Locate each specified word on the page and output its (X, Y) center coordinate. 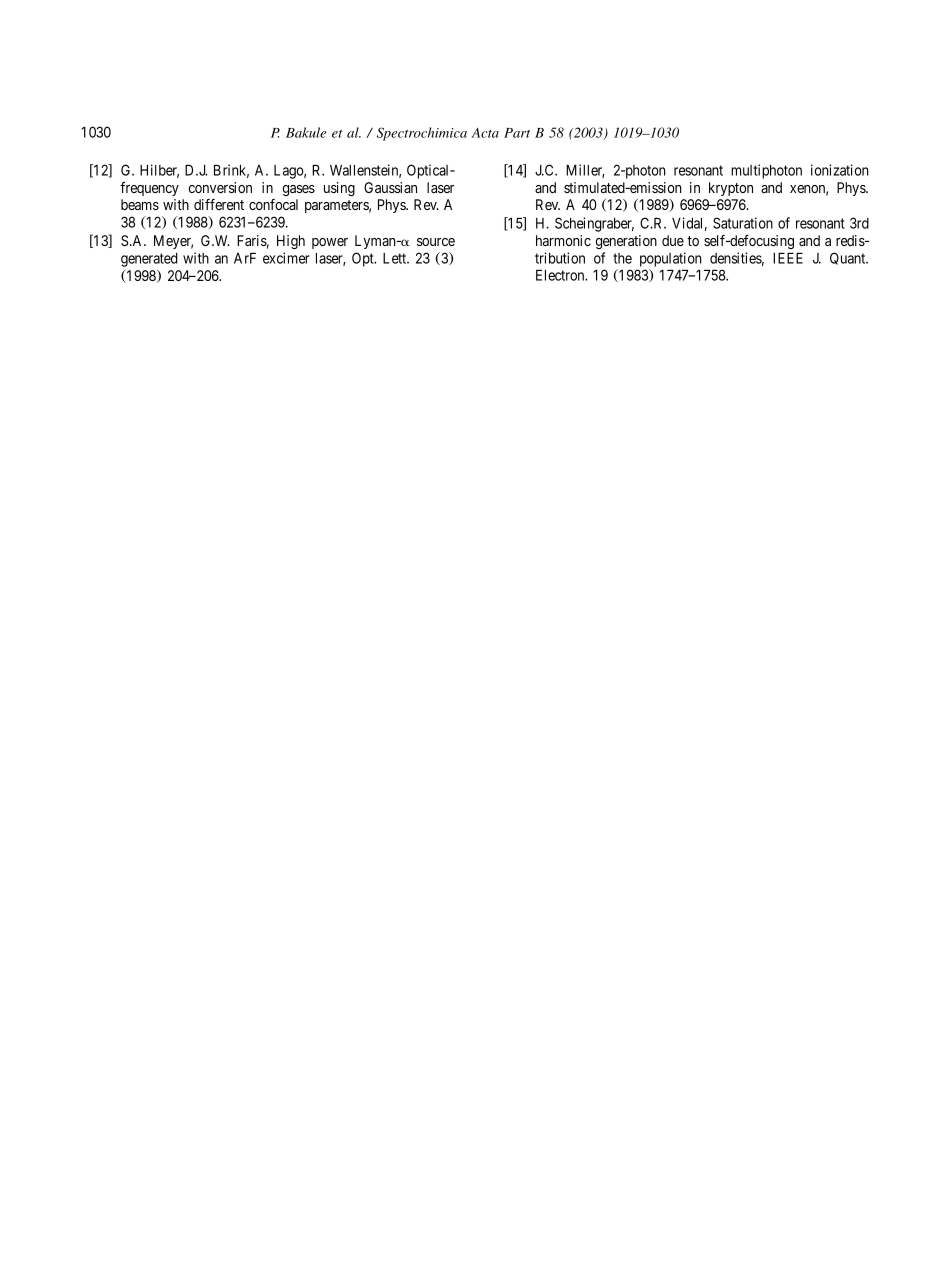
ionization (840, 170)
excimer (286, 258)
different (219, 204)
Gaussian (390, 187)
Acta (485, 133)
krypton (731, 189)
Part (517, 133)
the (622, 258)
